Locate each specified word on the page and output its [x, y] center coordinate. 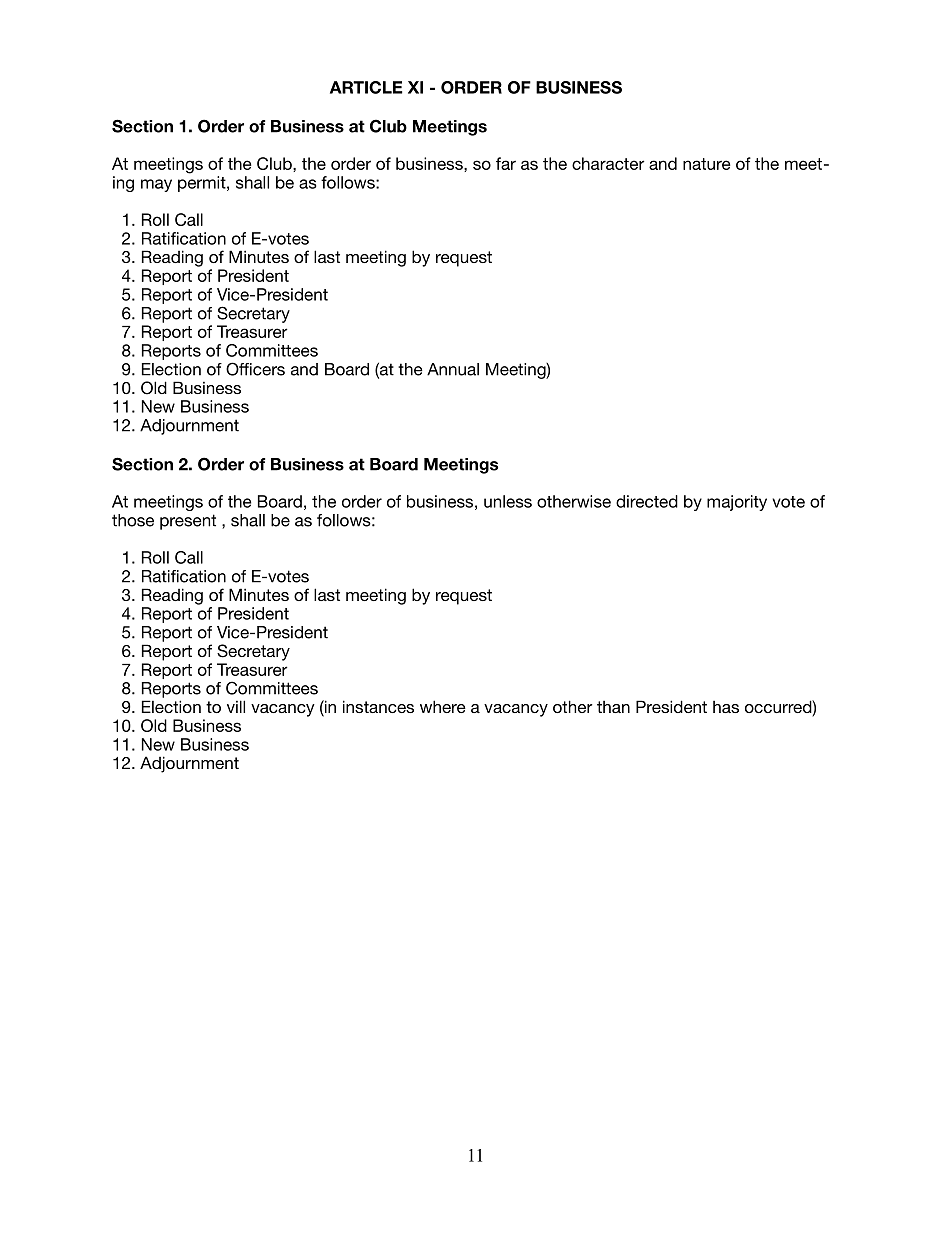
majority [737, 503]
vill [236, 706]
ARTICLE [366, 87]
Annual [453, 369]
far [506, 163]
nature [706, 164]
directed [647, 501]
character [608, 163]
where [443, 706]
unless [508, 501]
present [188, 522]
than [613, 707]
